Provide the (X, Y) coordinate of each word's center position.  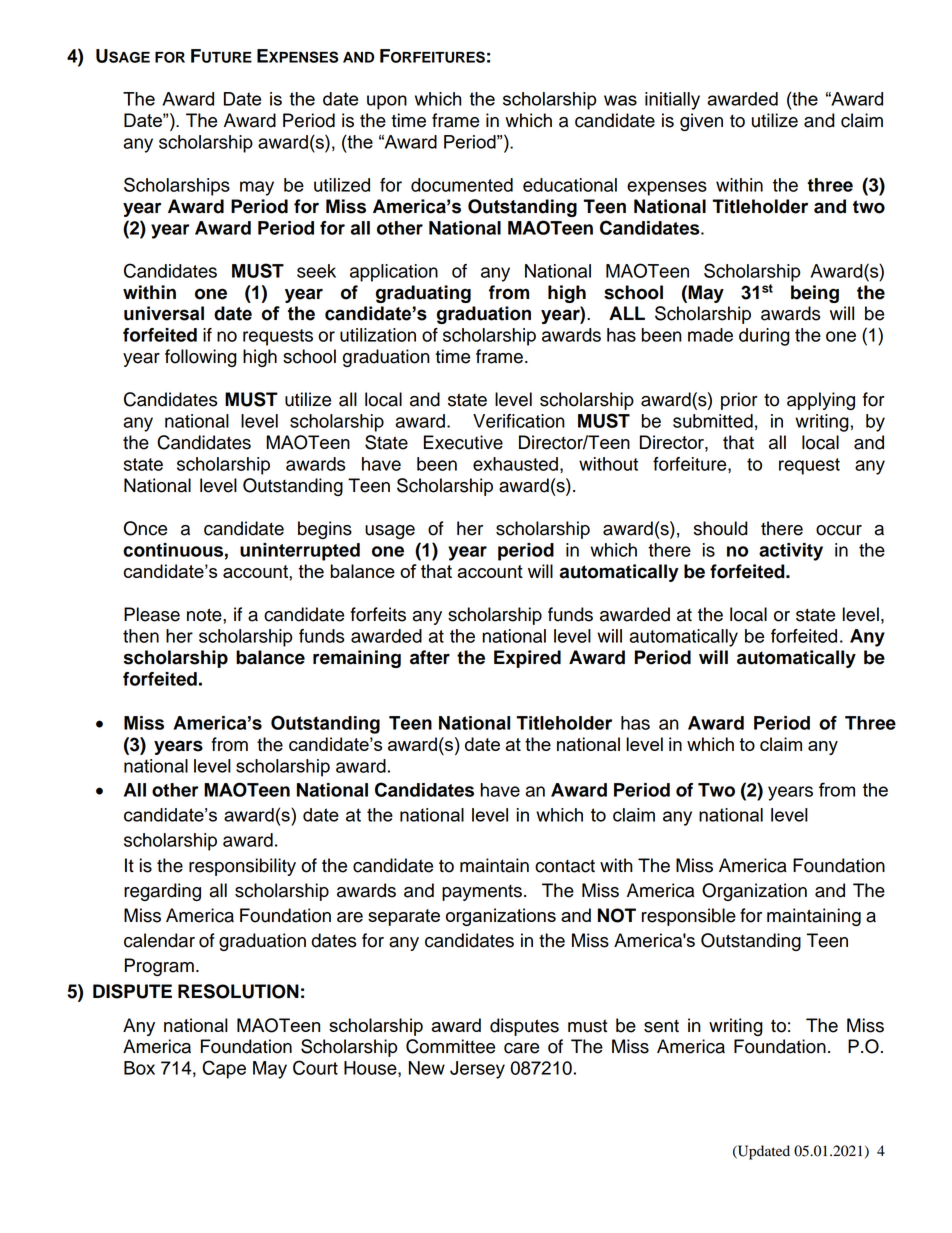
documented (462, 185)
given (701, 122)
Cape (224, 1069)
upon (387, 102)
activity (791, 552)
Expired (527, 659)
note (205, 615)
